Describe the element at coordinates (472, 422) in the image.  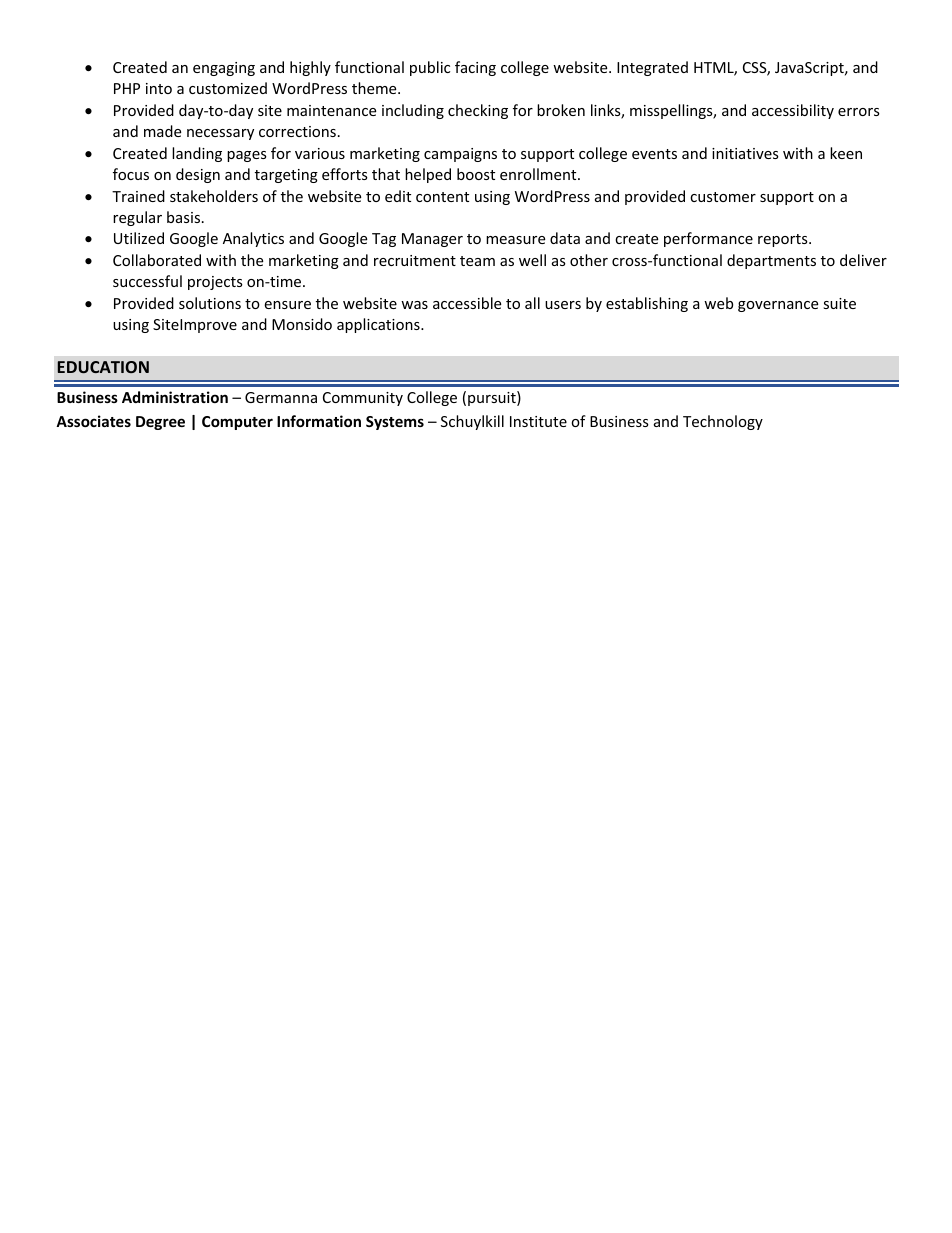
I see `Schuylkill` at that location.
